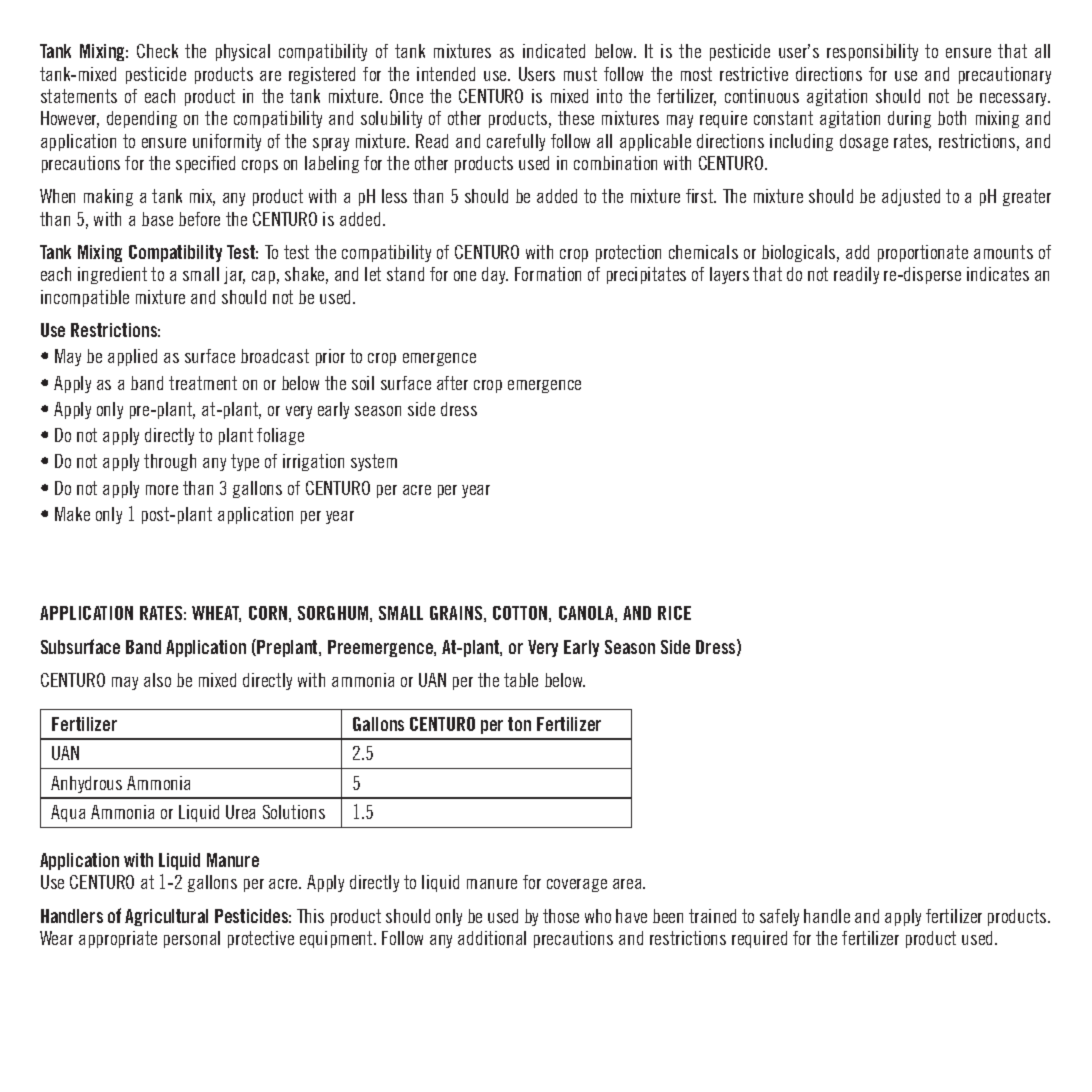 The image size is (1092, 1092). I want to click on RICE, so click(674, 613).
